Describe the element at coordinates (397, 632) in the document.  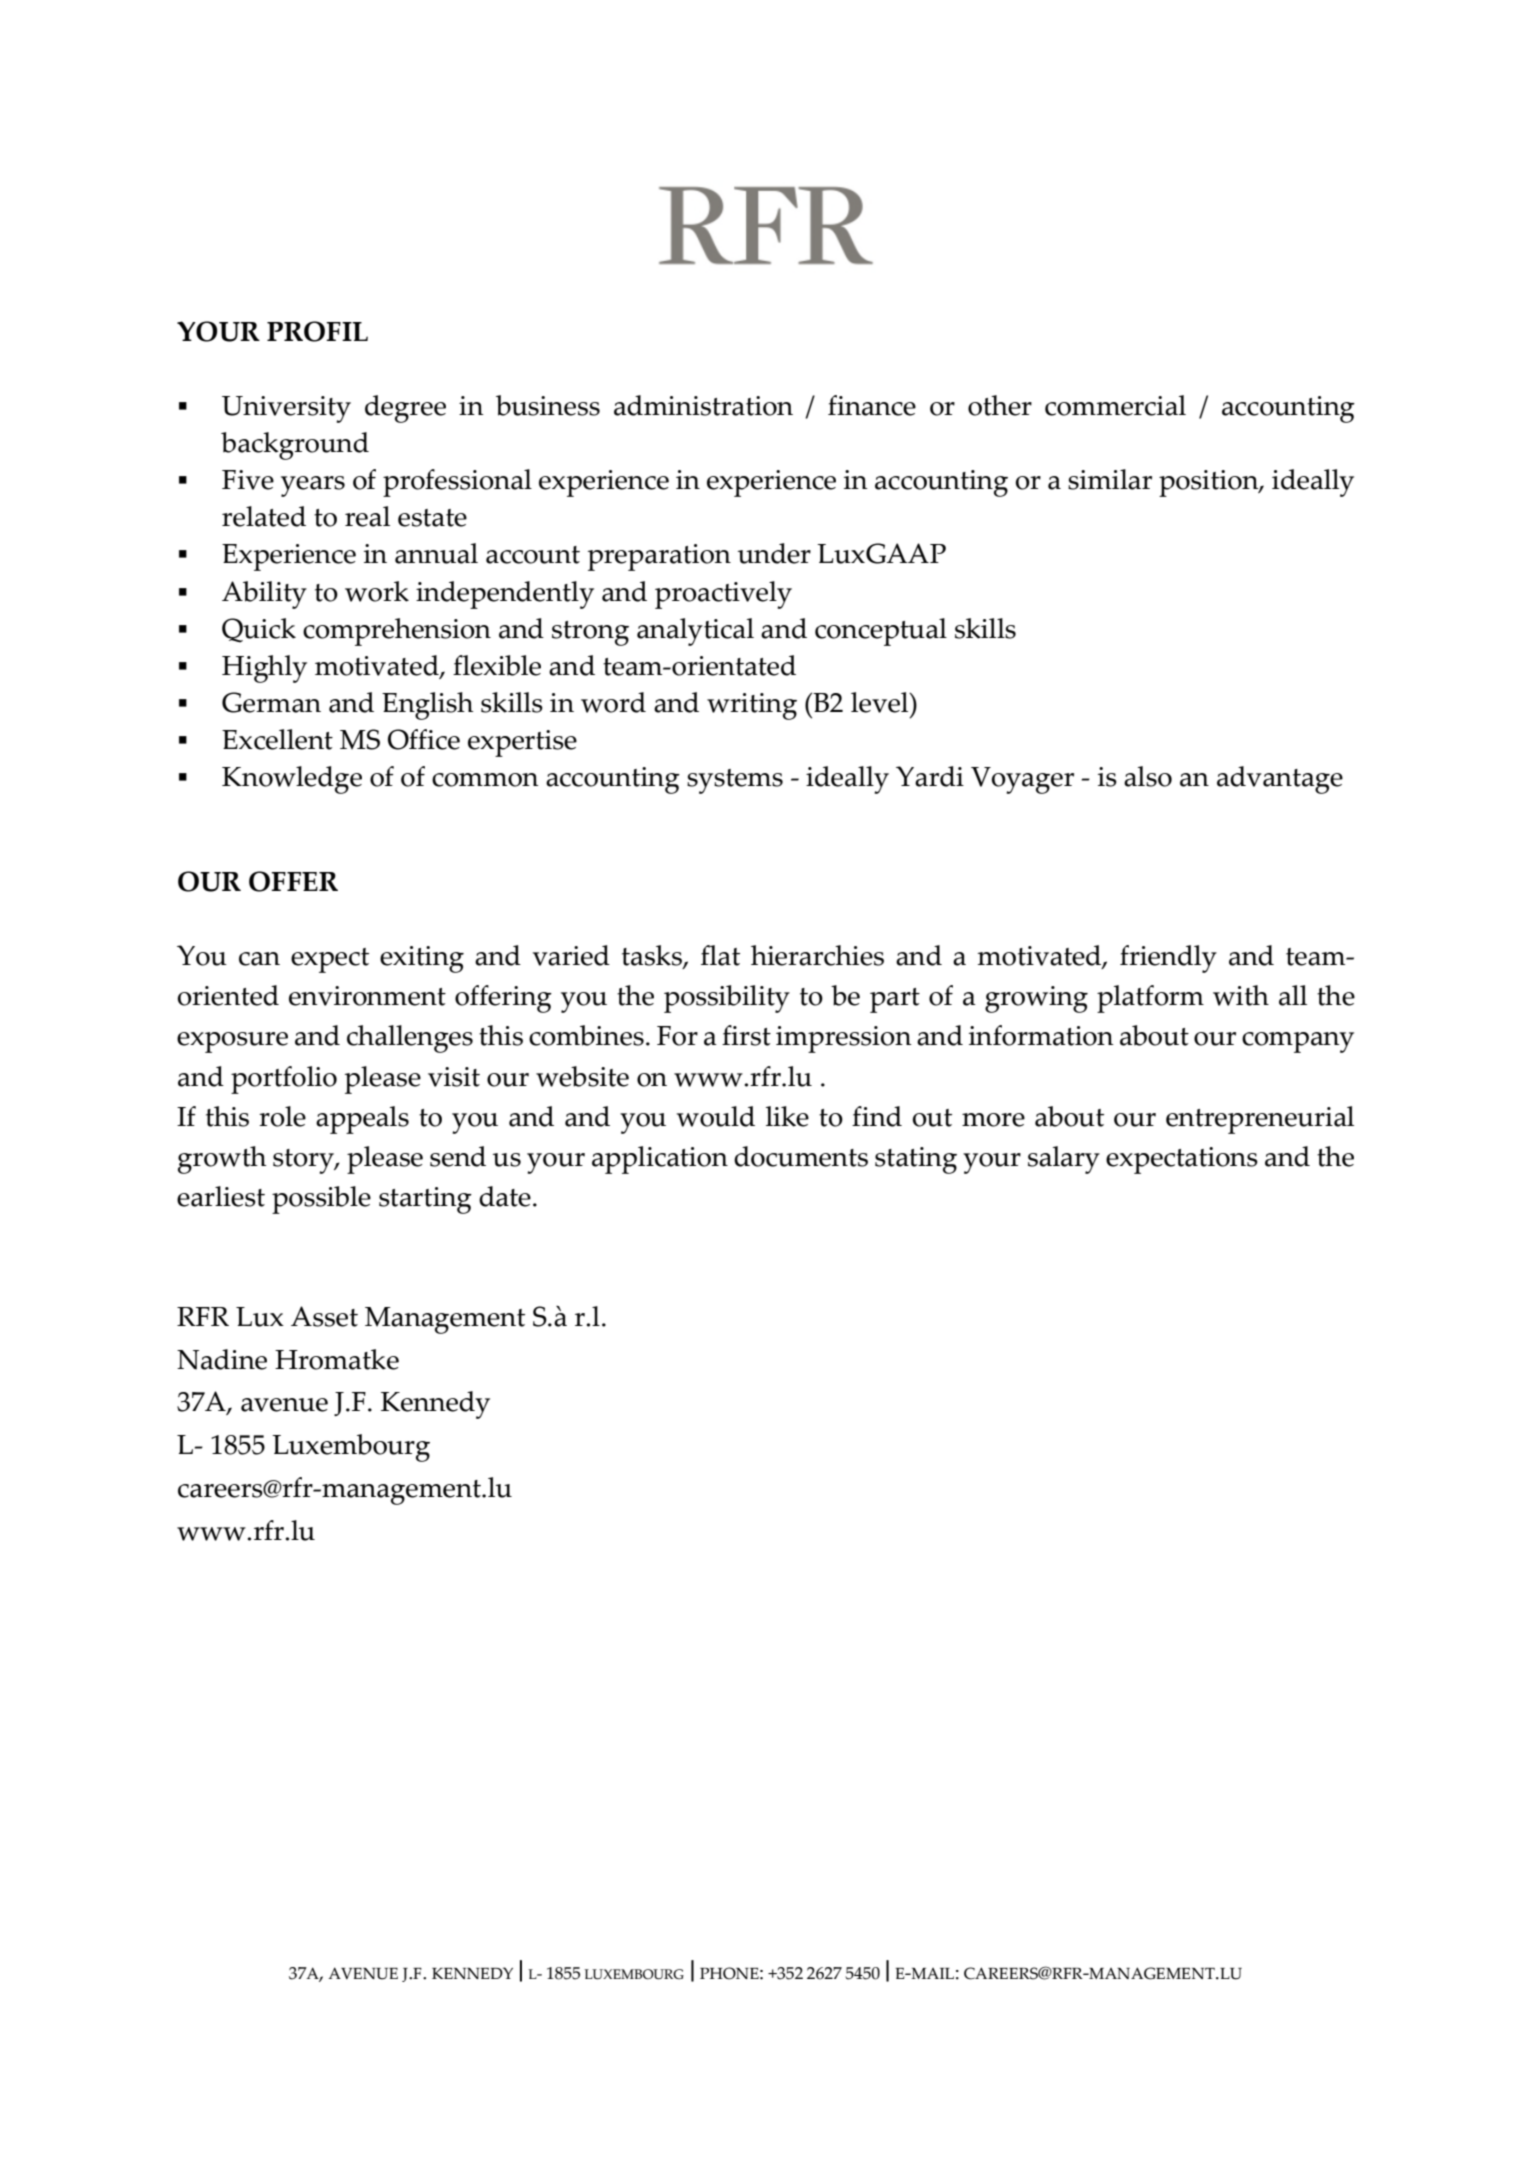
I see `comprehension` at that location.
